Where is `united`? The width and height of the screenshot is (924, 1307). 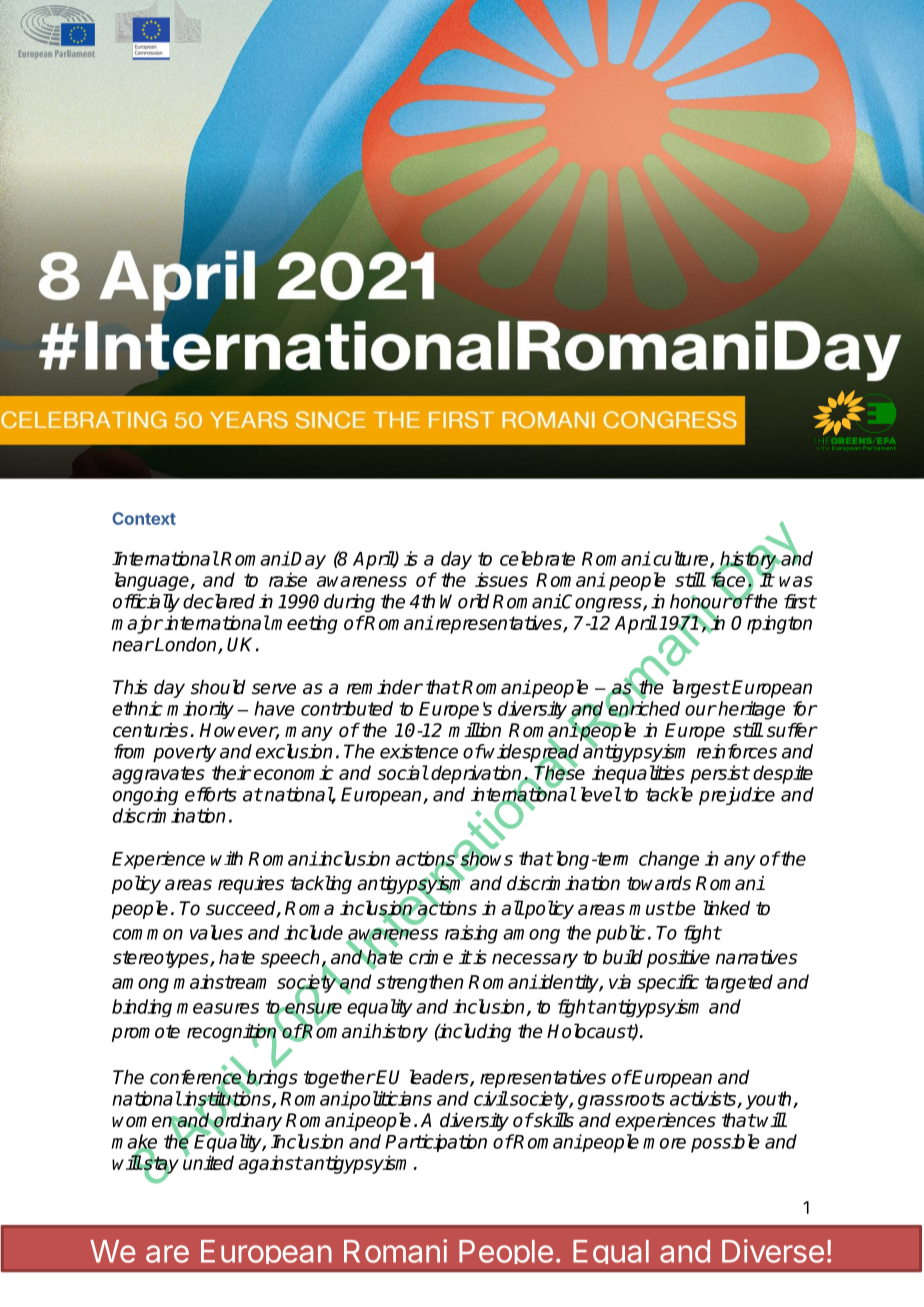 united is located at coordinates (208, 1162).
